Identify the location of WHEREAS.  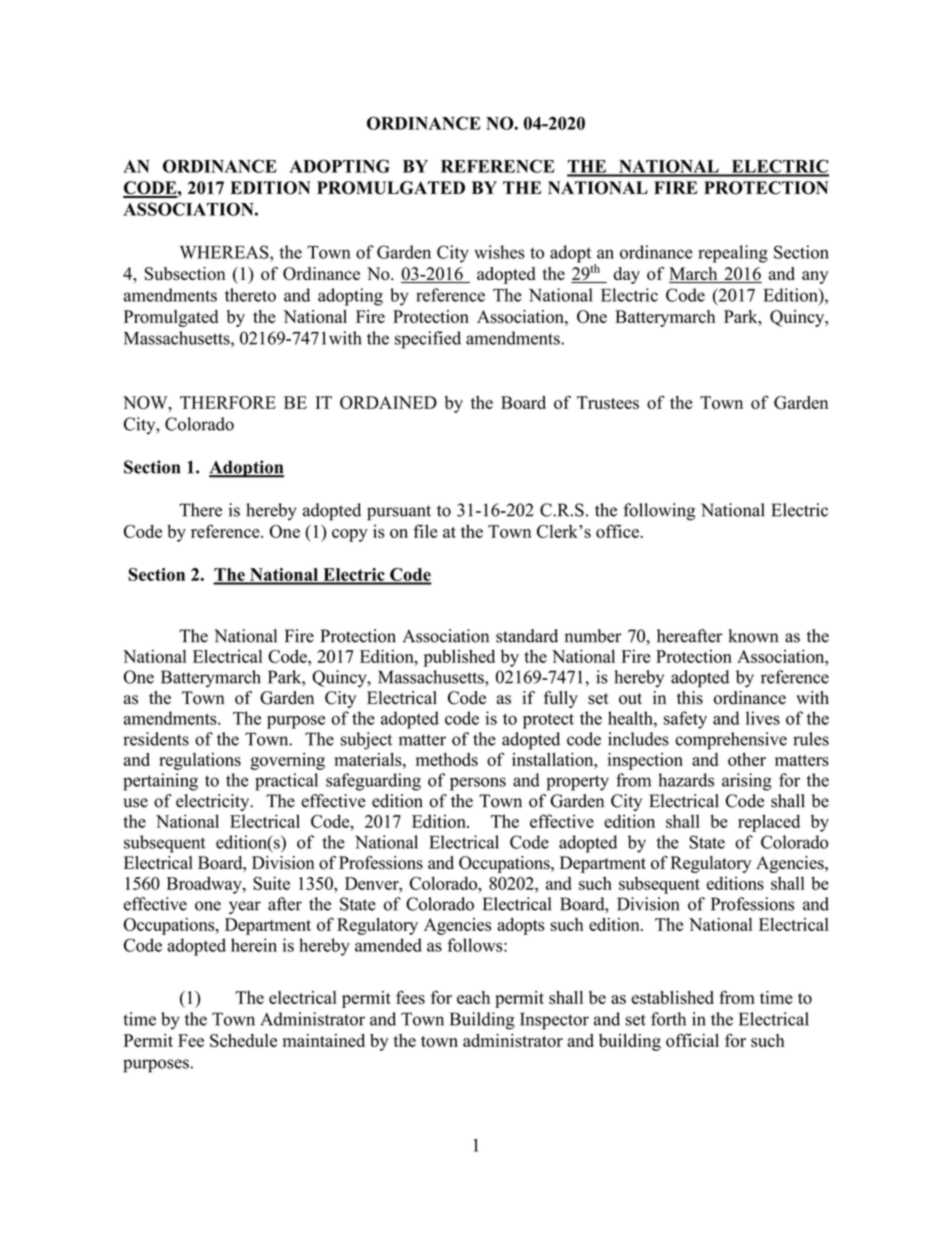
(225, 252).
